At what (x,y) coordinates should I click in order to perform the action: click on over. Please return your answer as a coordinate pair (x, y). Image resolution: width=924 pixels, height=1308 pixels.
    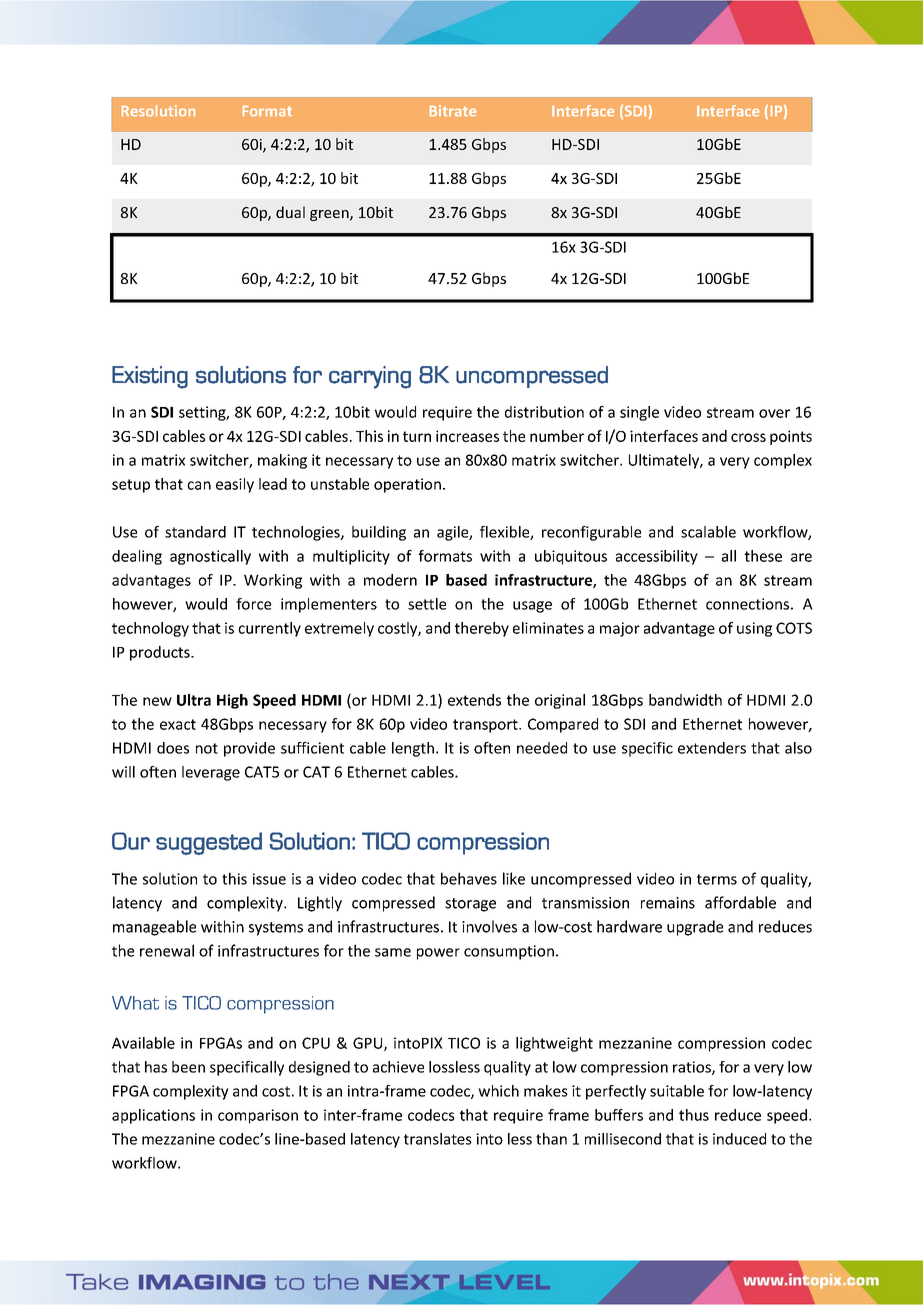
    Looking at the image, I should click on (774, 413).
